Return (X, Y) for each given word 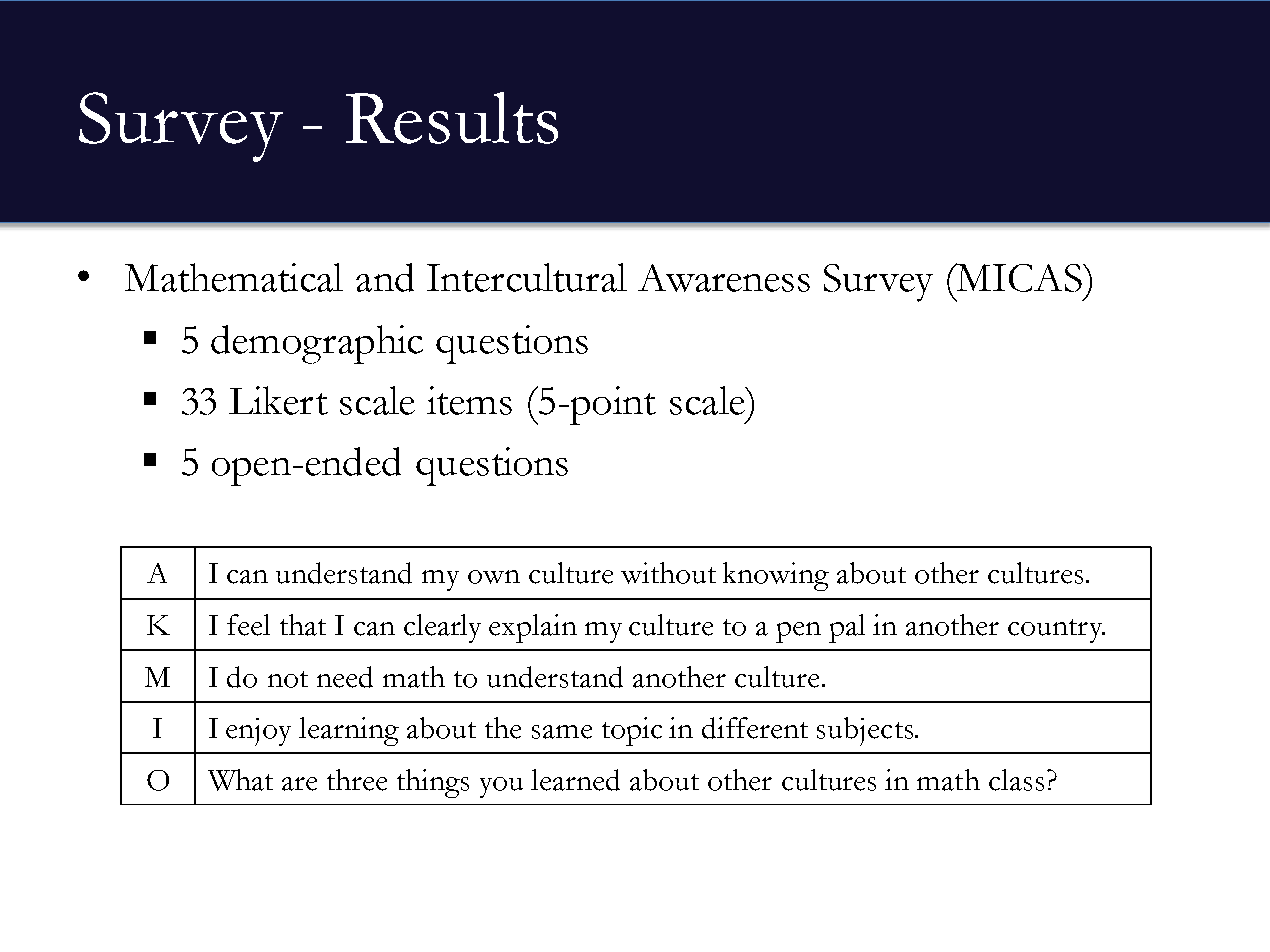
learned (575, 780)
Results (452, 118)
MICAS (1019, 277)
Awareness (724, 278)
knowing (776, 576)
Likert (278, 400)
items (469, 400)
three (357, 780)
